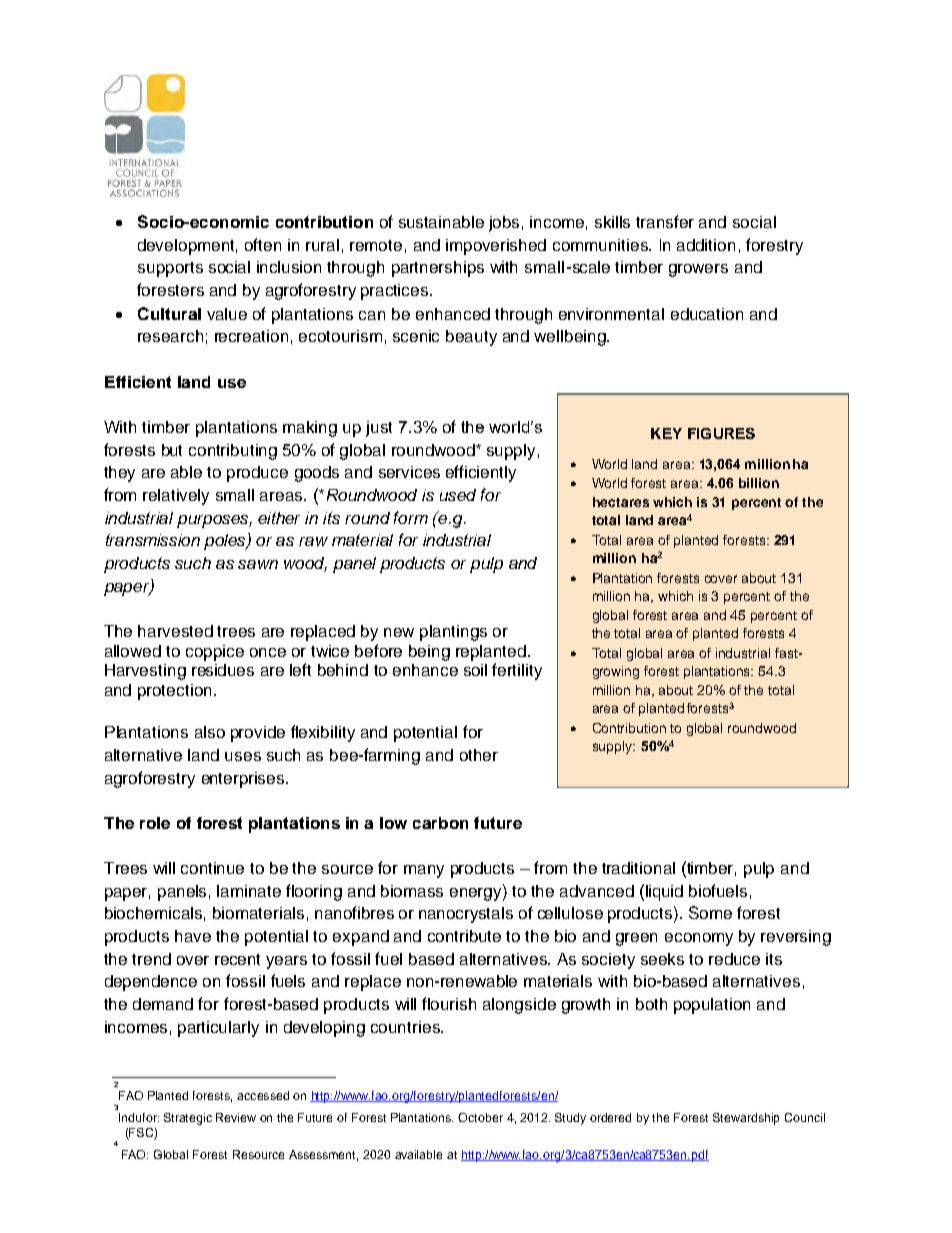 Image resolution: width=952 pixels, height=1233 pixels. Describe the element at coordinates (187, 247) in the page. I see `development` at that location.
